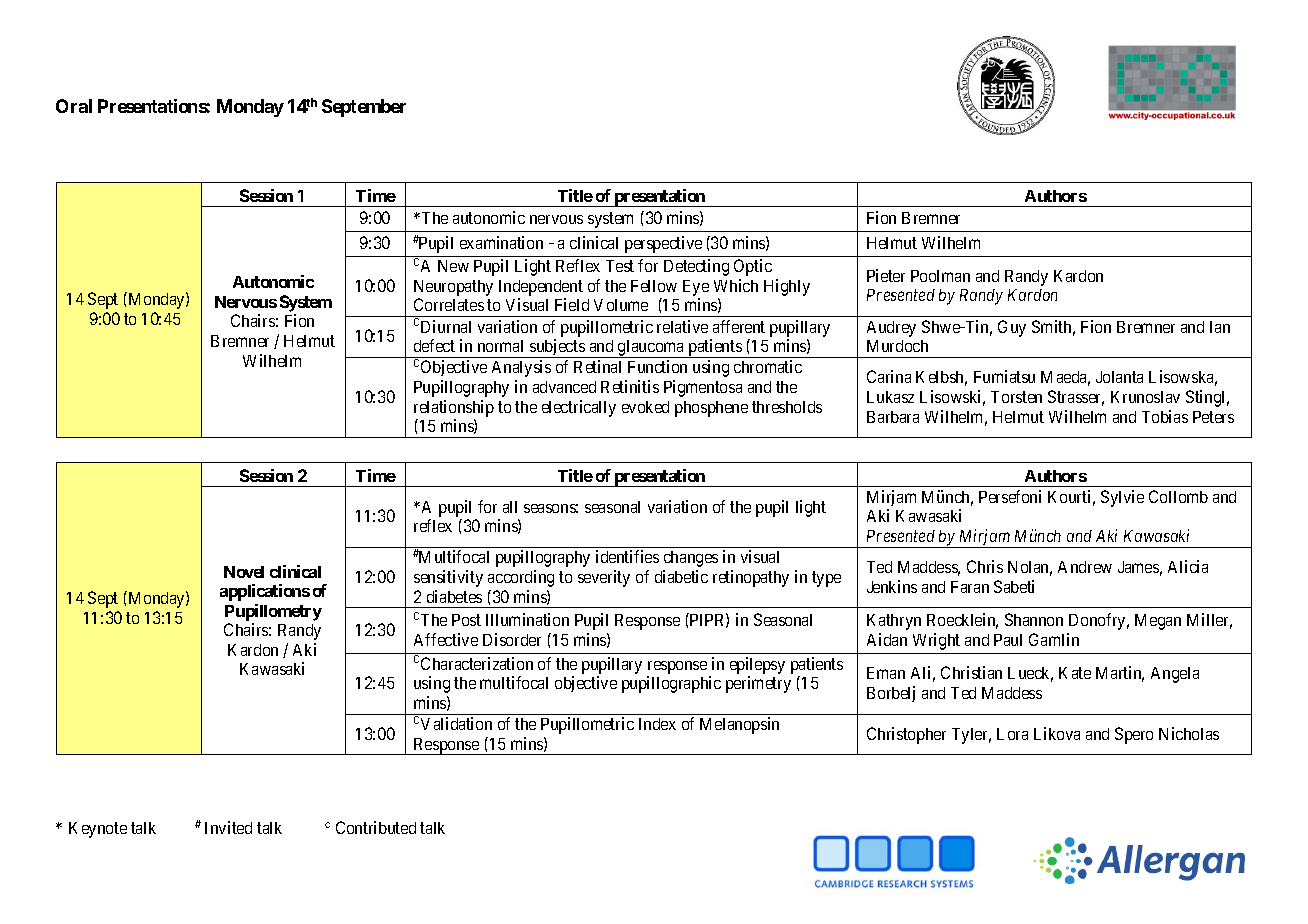 This document has width=1308, height=924. Describe the element at coordinates (657, 724) in the document. I see `Index` at that location.
